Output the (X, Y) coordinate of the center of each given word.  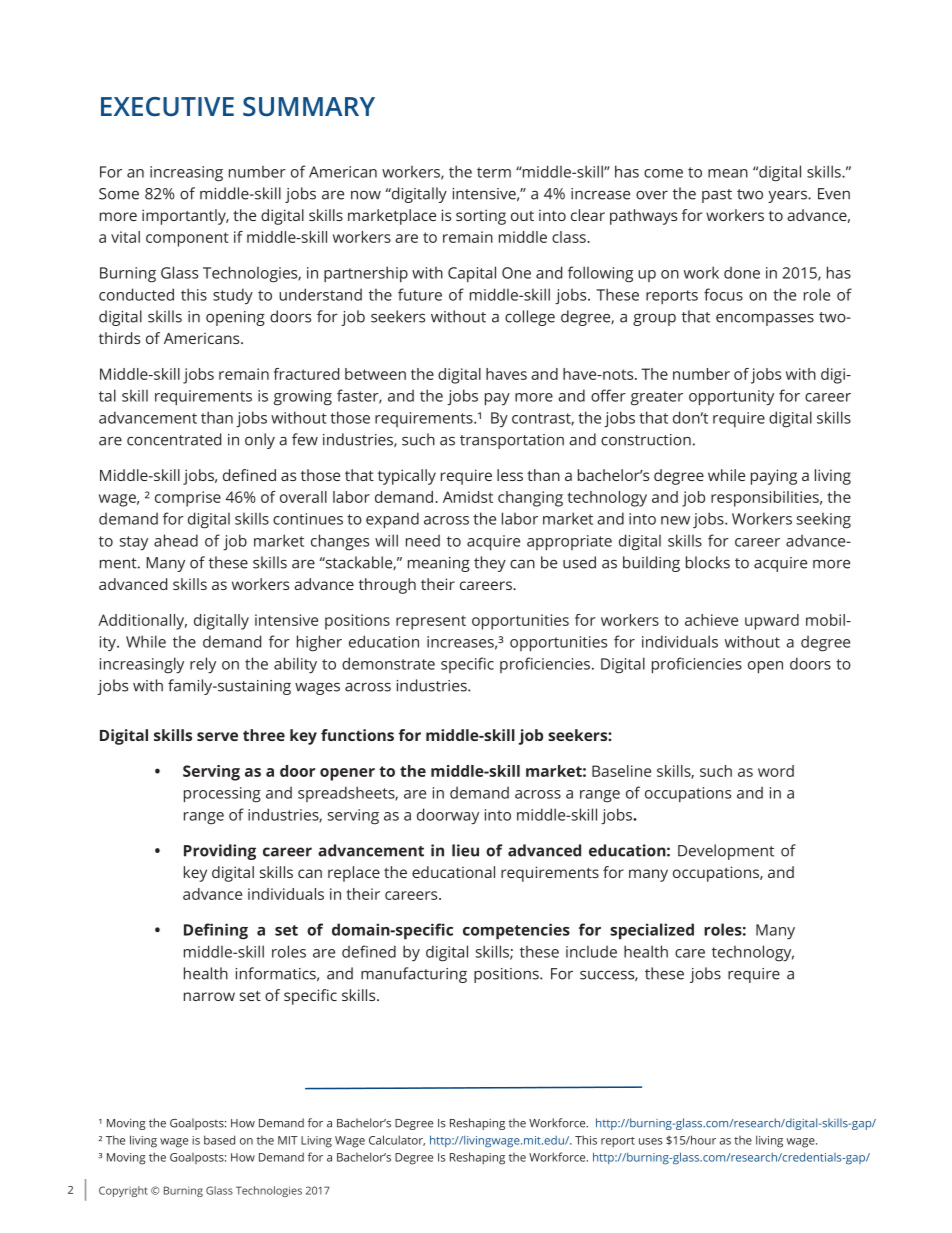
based (219, 1140)
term (494, 172)
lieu (465, 850)
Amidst (468, 497)
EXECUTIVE (167, 106)
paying (774, 477)
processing (222, 795)
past (717, 196)
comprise (188, 499)
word (776, 771)
